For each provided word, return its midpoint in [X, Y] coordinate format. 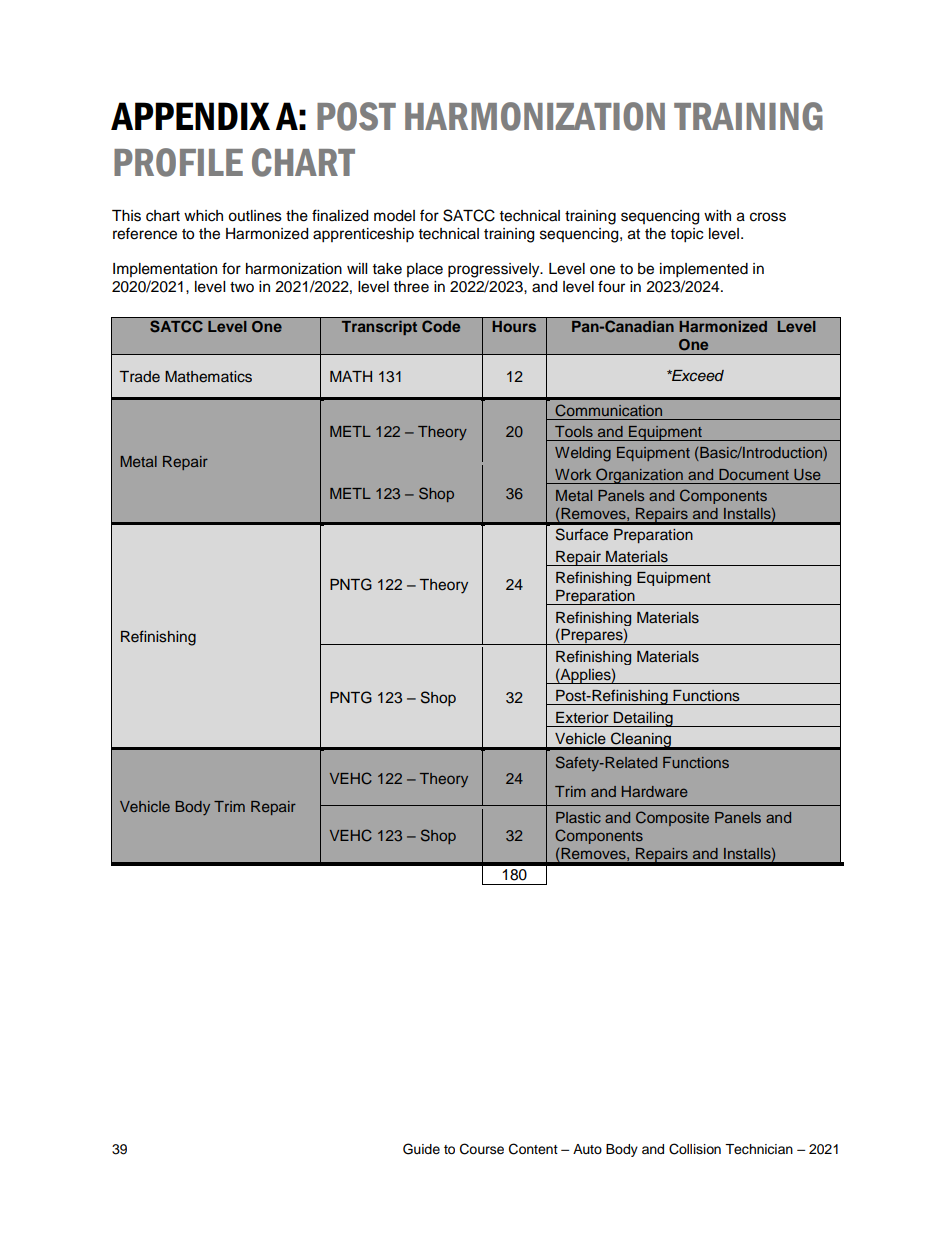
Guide [421, 1149]
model [394, 216]
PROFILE [178, 162]
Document [754, 474]
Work [573, 474]
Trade [140, 376]
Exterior [582, 718]
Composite [672, 818]
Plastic [578, 817]
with [717, 215]
